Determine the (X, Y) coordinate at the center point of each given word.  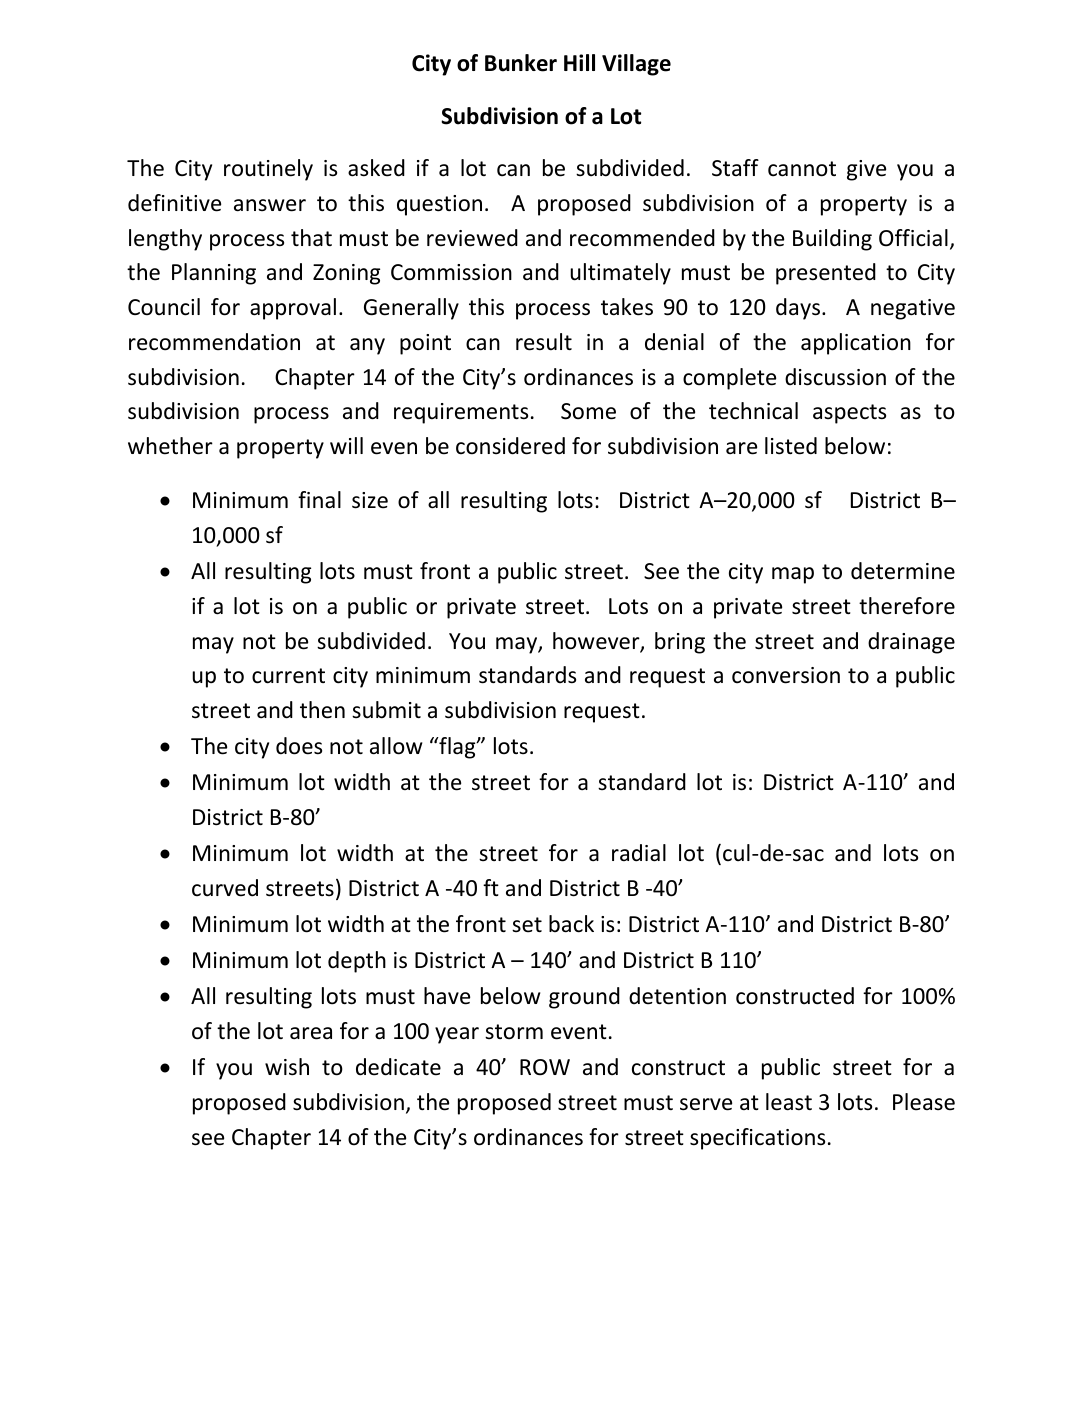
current (288, 676)
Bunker (521, 63)
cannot (802, 169)
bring (680, 643)
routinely (268, 170)
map (793, 575)
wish (287, 1067)
